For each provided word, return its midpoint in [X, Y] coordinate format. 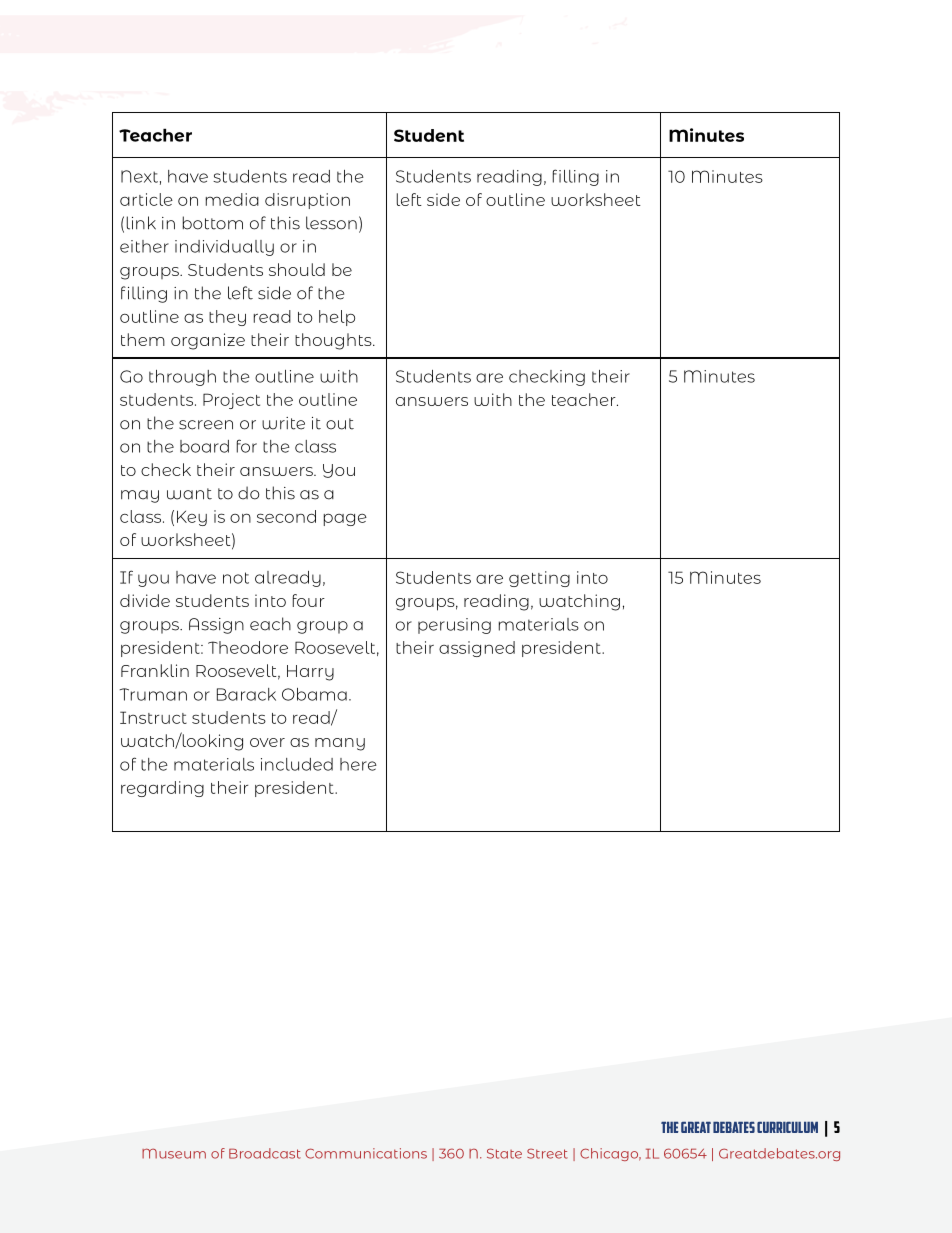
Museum [174, 1153]
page [345, 519]
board [204, 446]
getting [539, 579]
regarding [162, 789]
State [504, 1153]
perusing [454, 626]
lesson [331, 223]
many [340, 744]
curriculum [787, 1127]
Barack [246, 694]
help [337, 318]
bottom [213, 223]
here [358, 764]
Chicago [610, 1154]
